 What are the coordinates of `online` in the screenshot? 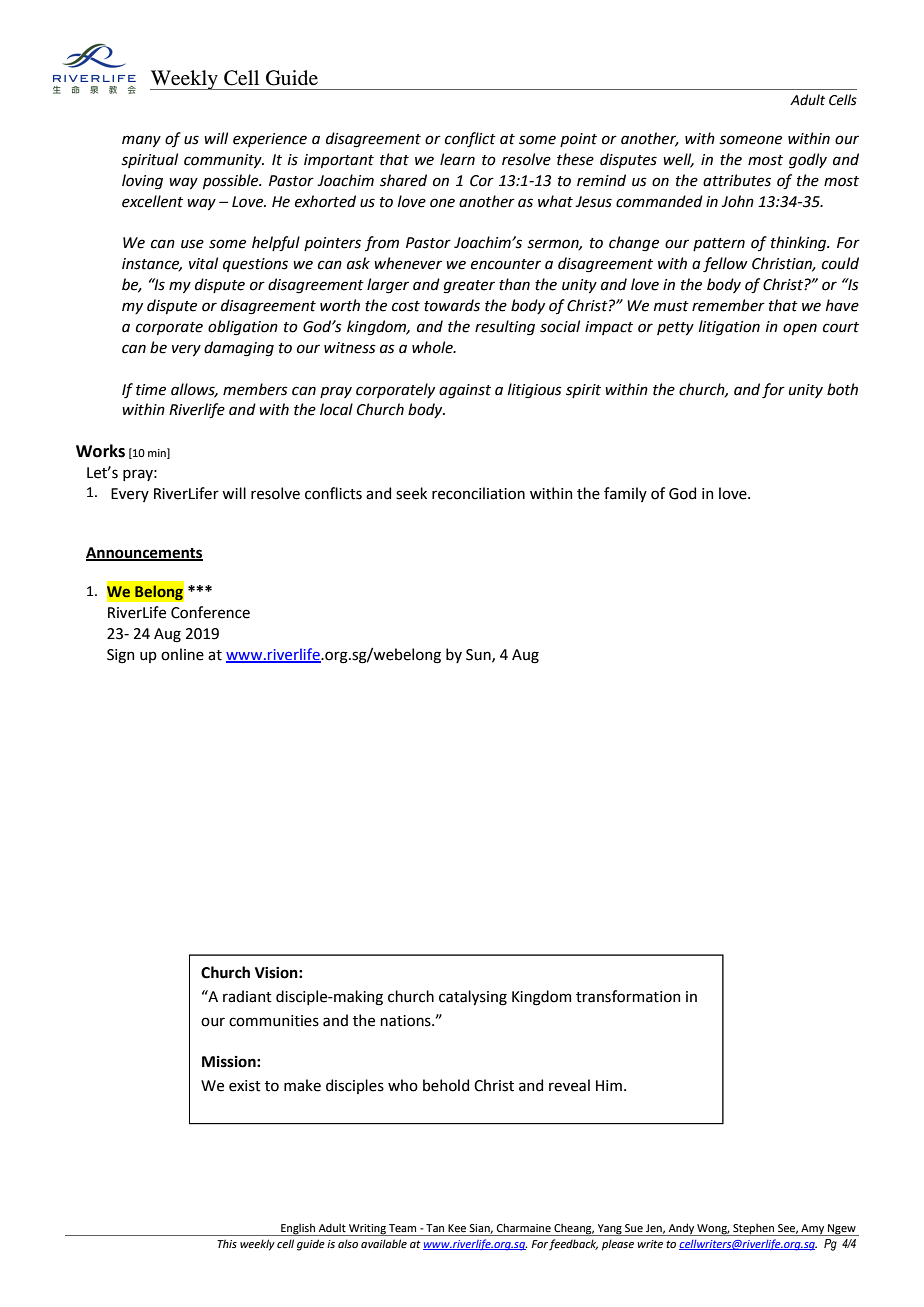 It's located at (182, 654).
